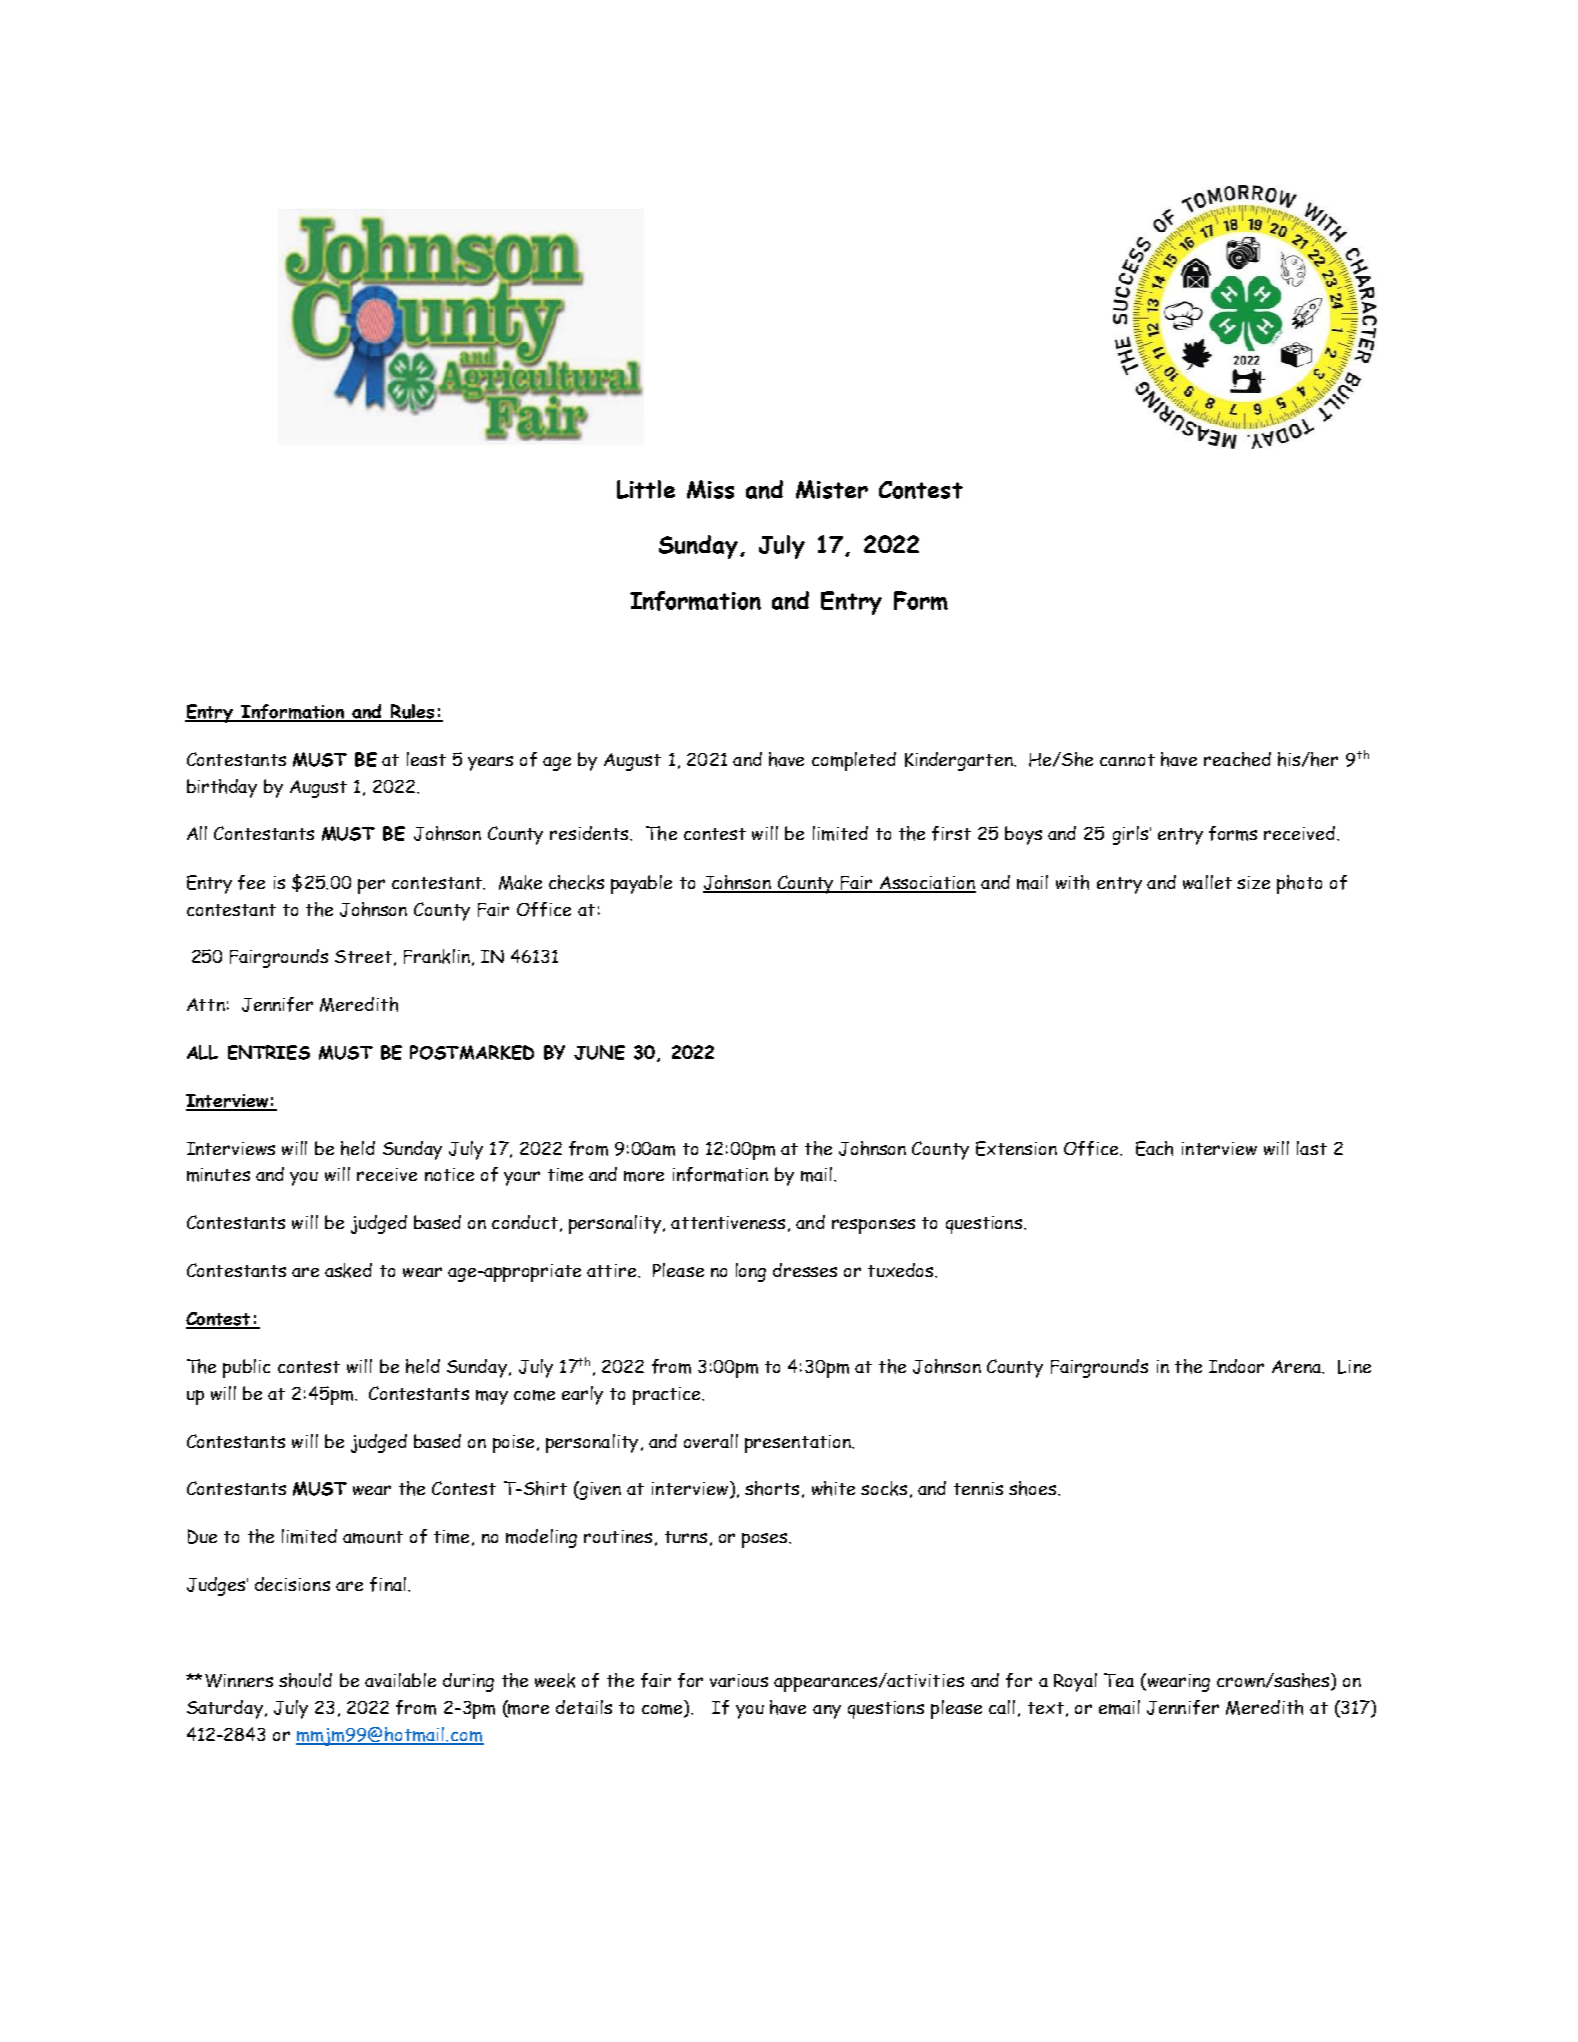 Image resolution: width=1578 pixels, height=2042 pixels. Describe the element at coordinates (646, 489) in the screenshot. I see `Little` at that location.
